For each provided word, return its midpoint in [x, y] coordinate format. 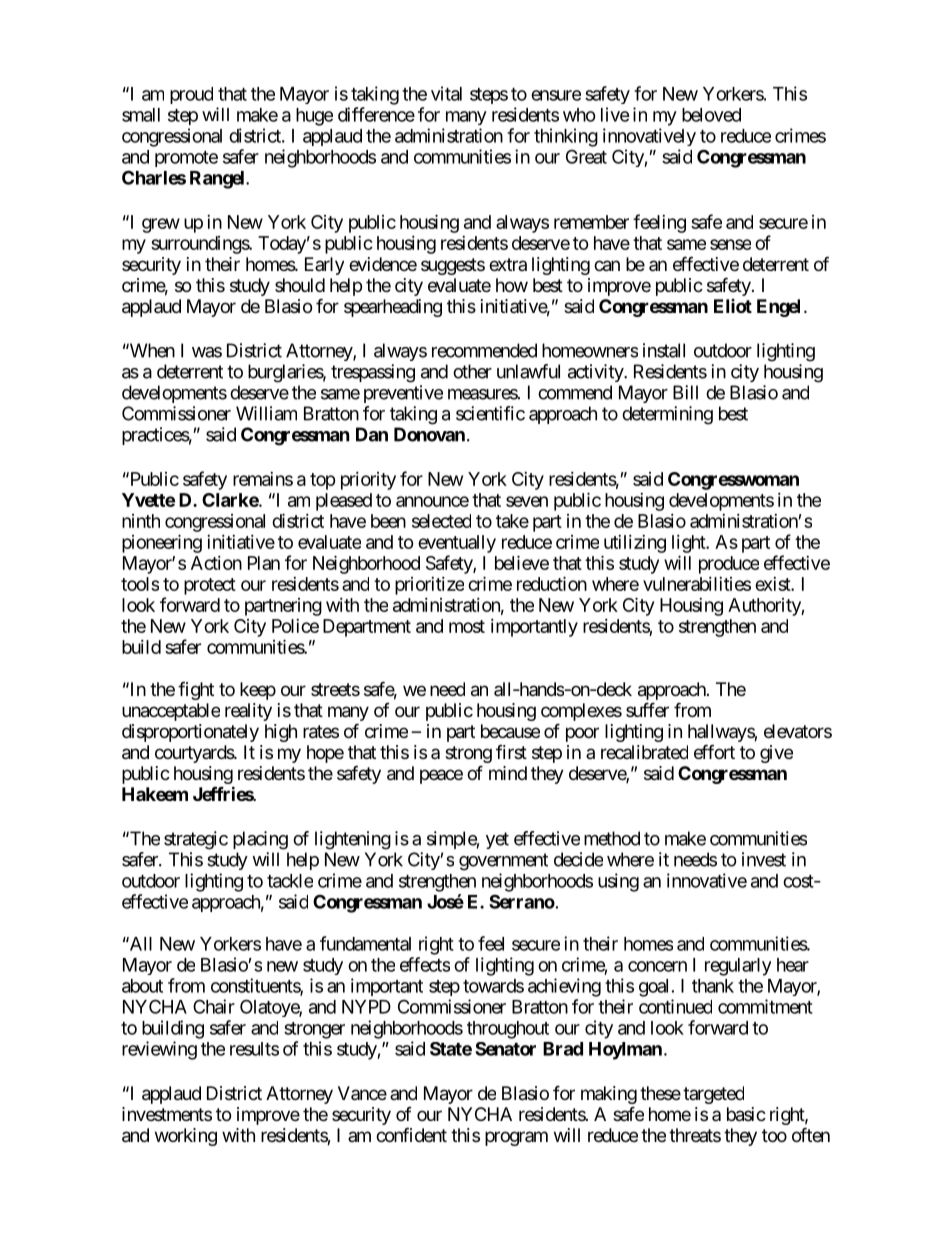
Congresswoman [733, 481]
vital [446, 93]
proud [191, 95]
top [323, 481]
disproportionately [190, 733]
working [186, 1137]
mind [508, 773]
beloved [711, 115]
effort [714, 751]
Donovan [429, 434]
